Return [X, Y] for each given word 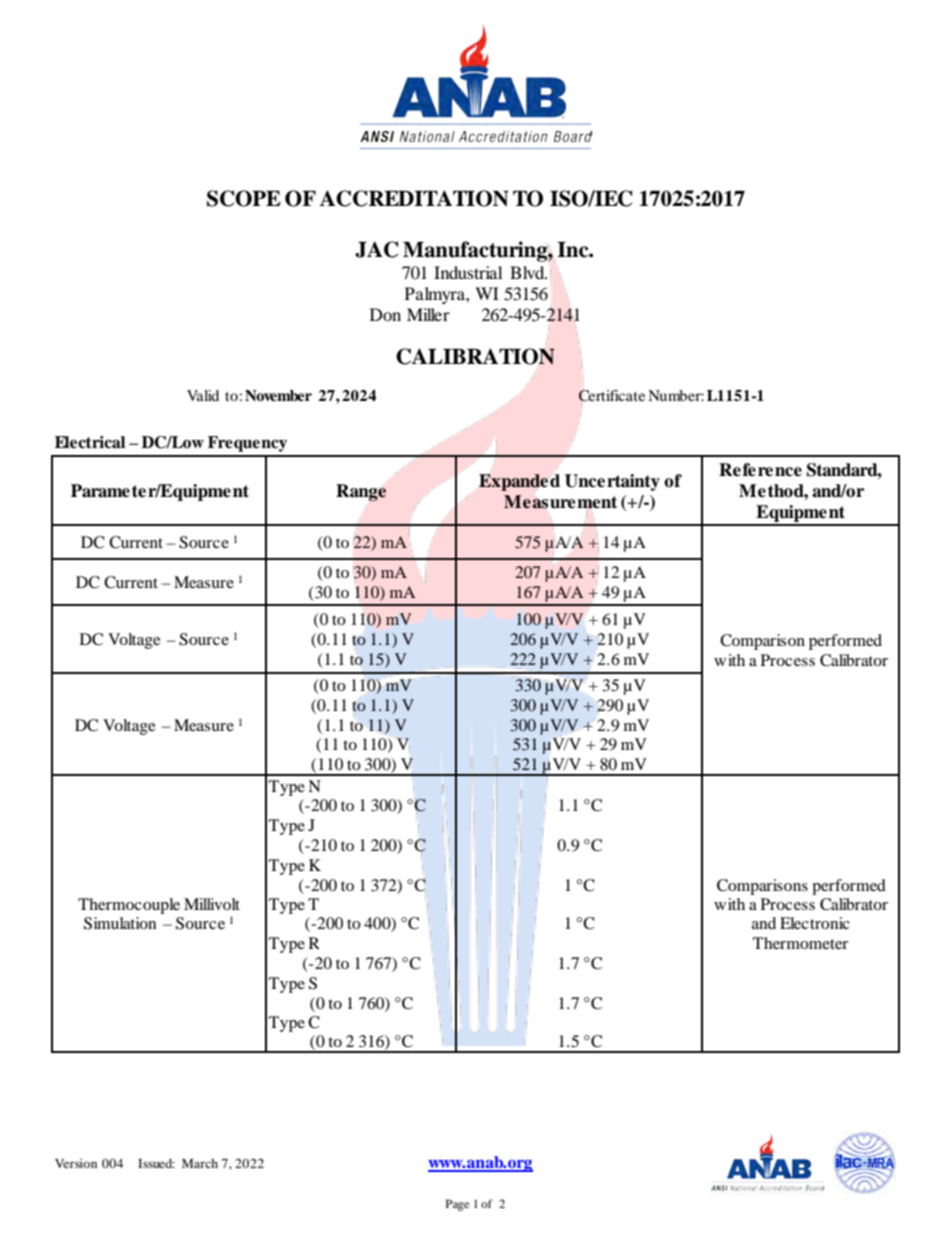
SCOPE [244, 198]
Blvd [528, 272]
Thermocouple [129, 906]
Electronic [815, 923]
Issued [156, 1163]
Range [361, 492]
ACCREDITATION [414, 198]
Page [457, 1205]
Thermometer [800, 943]
